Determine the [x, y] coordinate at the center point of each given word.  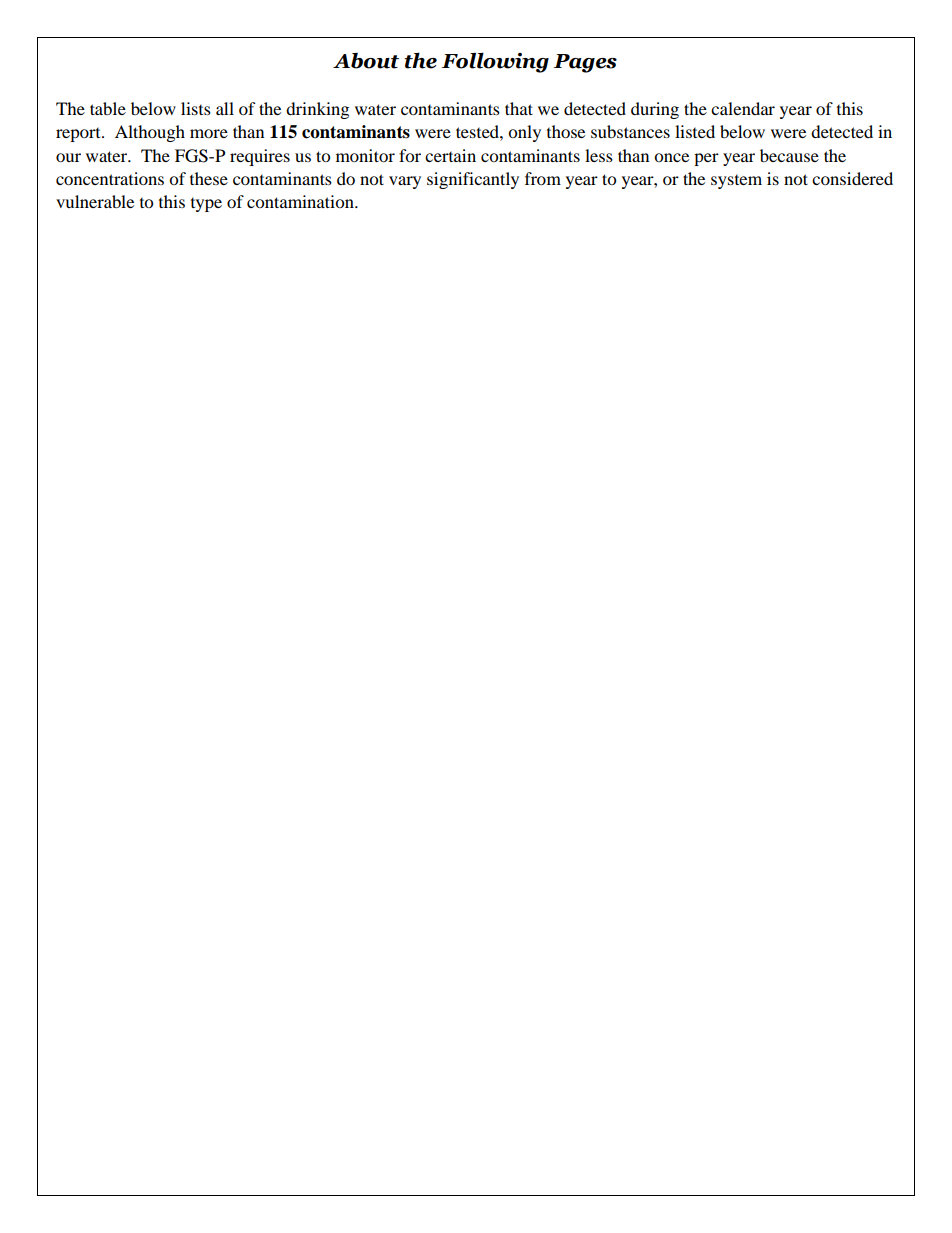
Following [495, 63]
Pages [585, 63]
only [524, 133]
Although [150, 133]
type [206, 205]
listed [695, 131]
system [736, 182]
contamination [301, 201]
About [366, 61]
